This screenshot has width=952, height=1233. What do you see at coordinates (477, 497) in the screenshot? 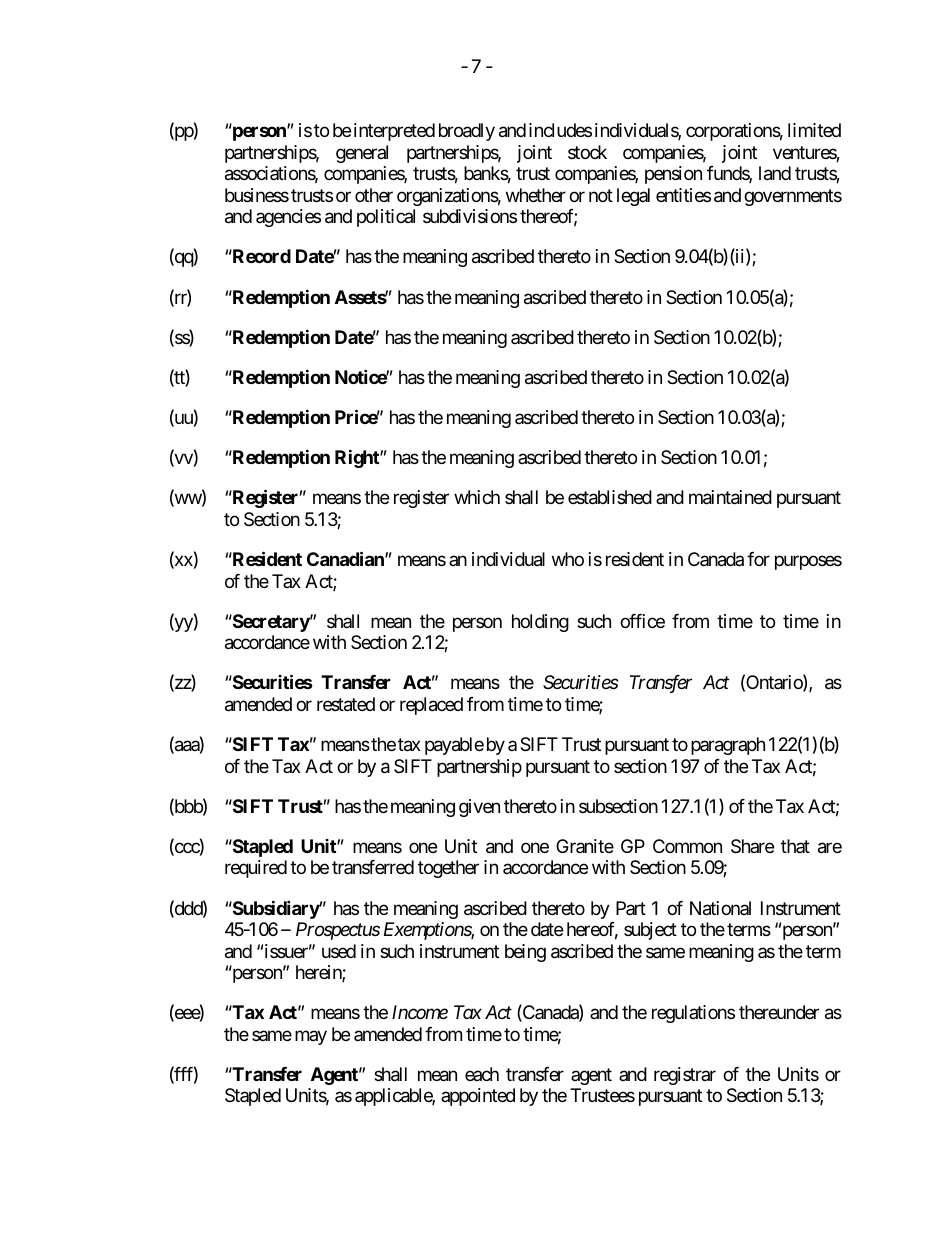
I see `which` at bounding box center [477, 497].
